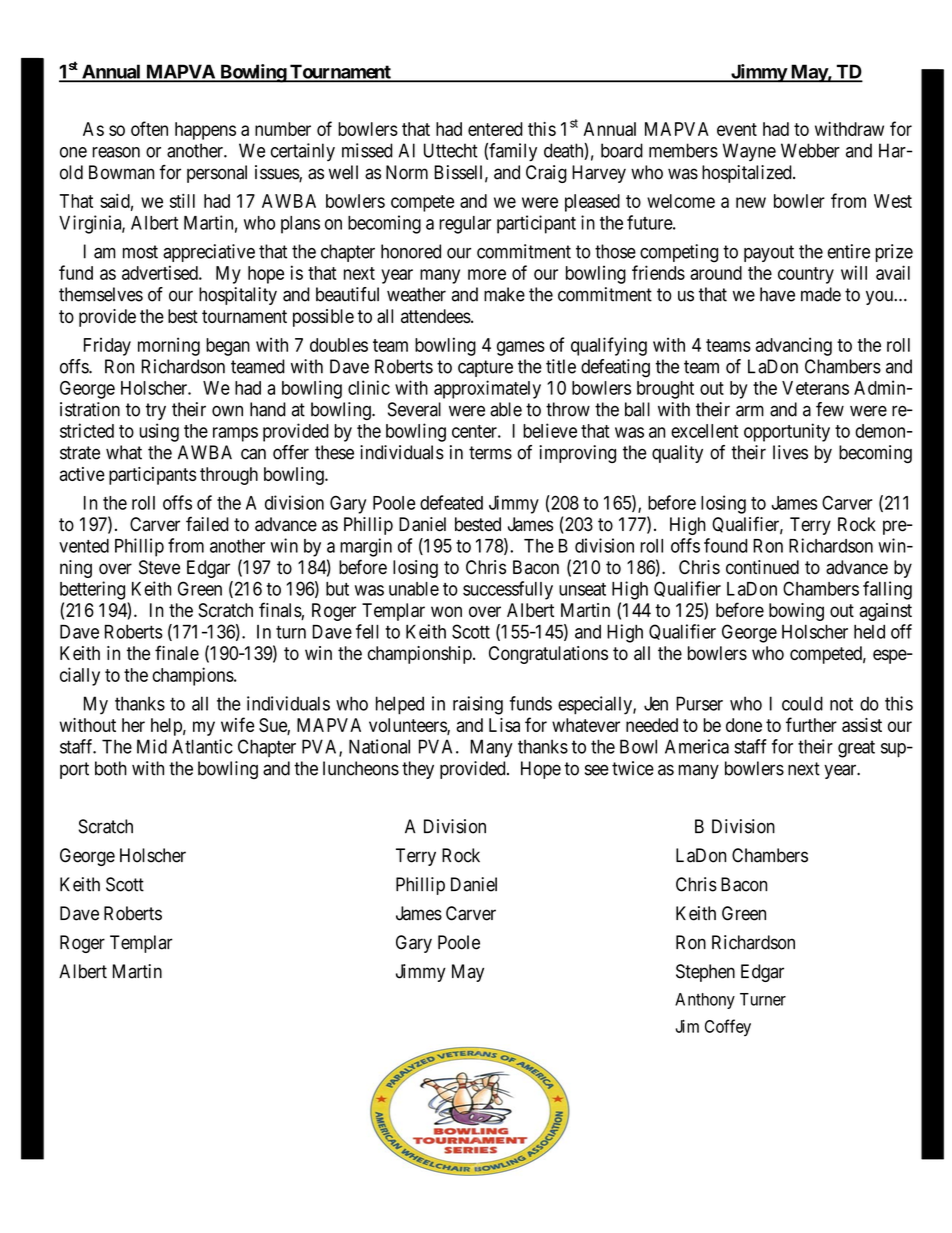 The image size is (952, 1233). What do you see at coordinates (495, 129) in the screenshot?
I see `entered` at bounding box center [495, 129].
